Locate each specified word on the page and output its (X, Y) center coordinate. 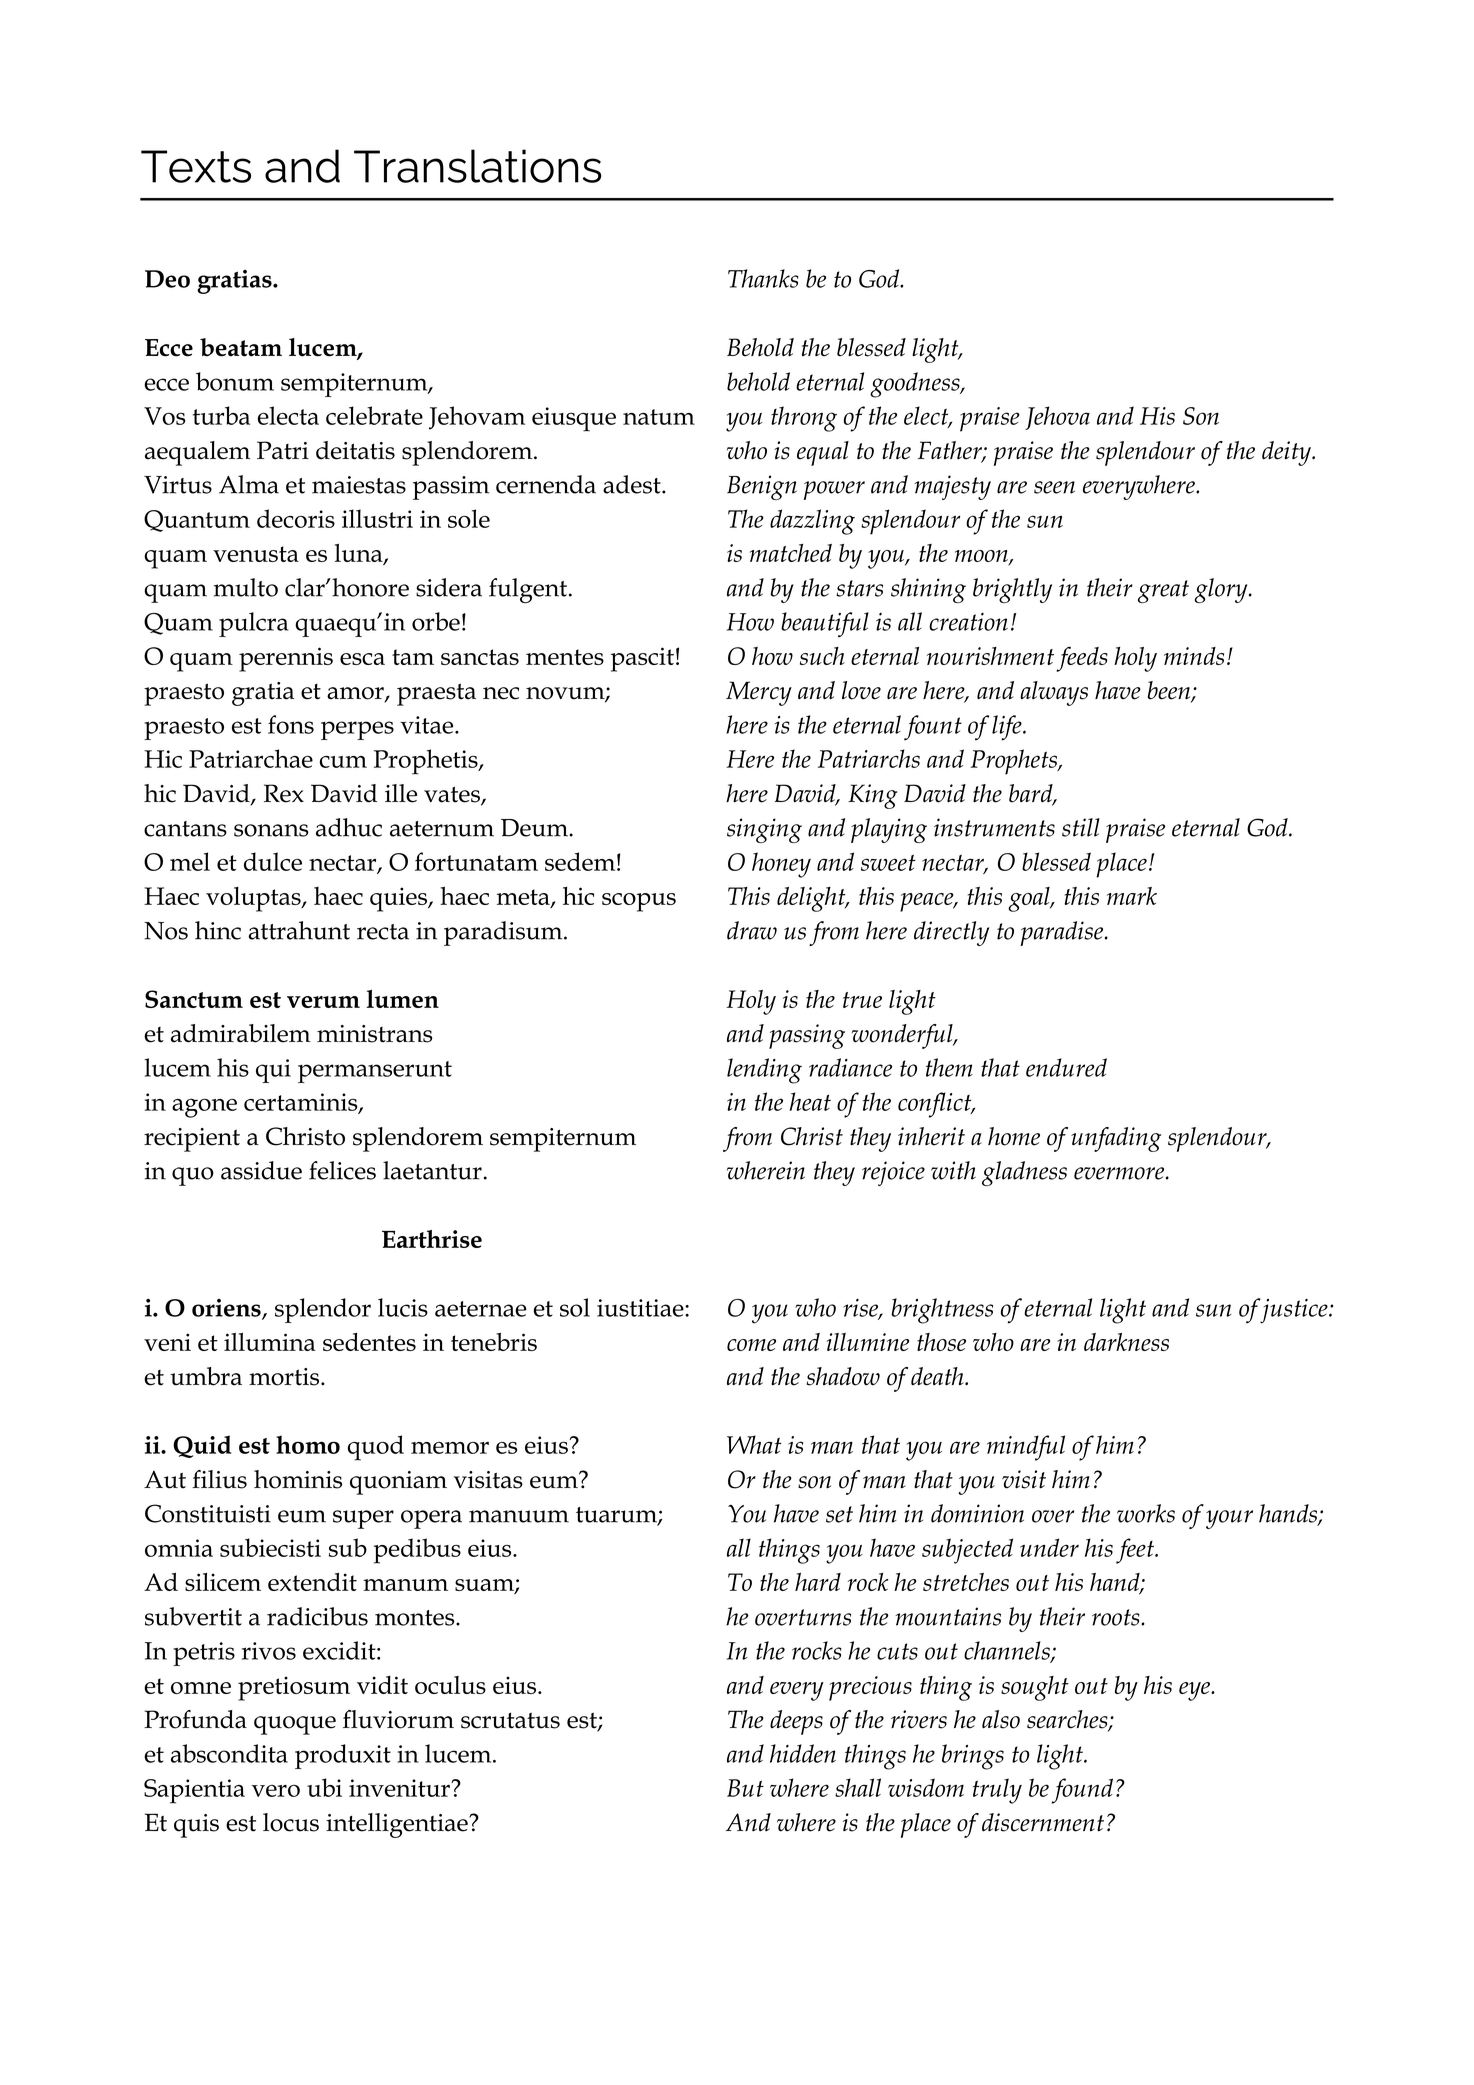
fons (291, 724)
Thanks (763, 278)
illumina (270, 1342)
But (745, 1788)
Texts (196, 166)
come (751, 1345)
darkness (1126, 1342)
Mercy (759, 693)
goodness (916, 385)
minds (1194, 656)
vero (276, 1791)
